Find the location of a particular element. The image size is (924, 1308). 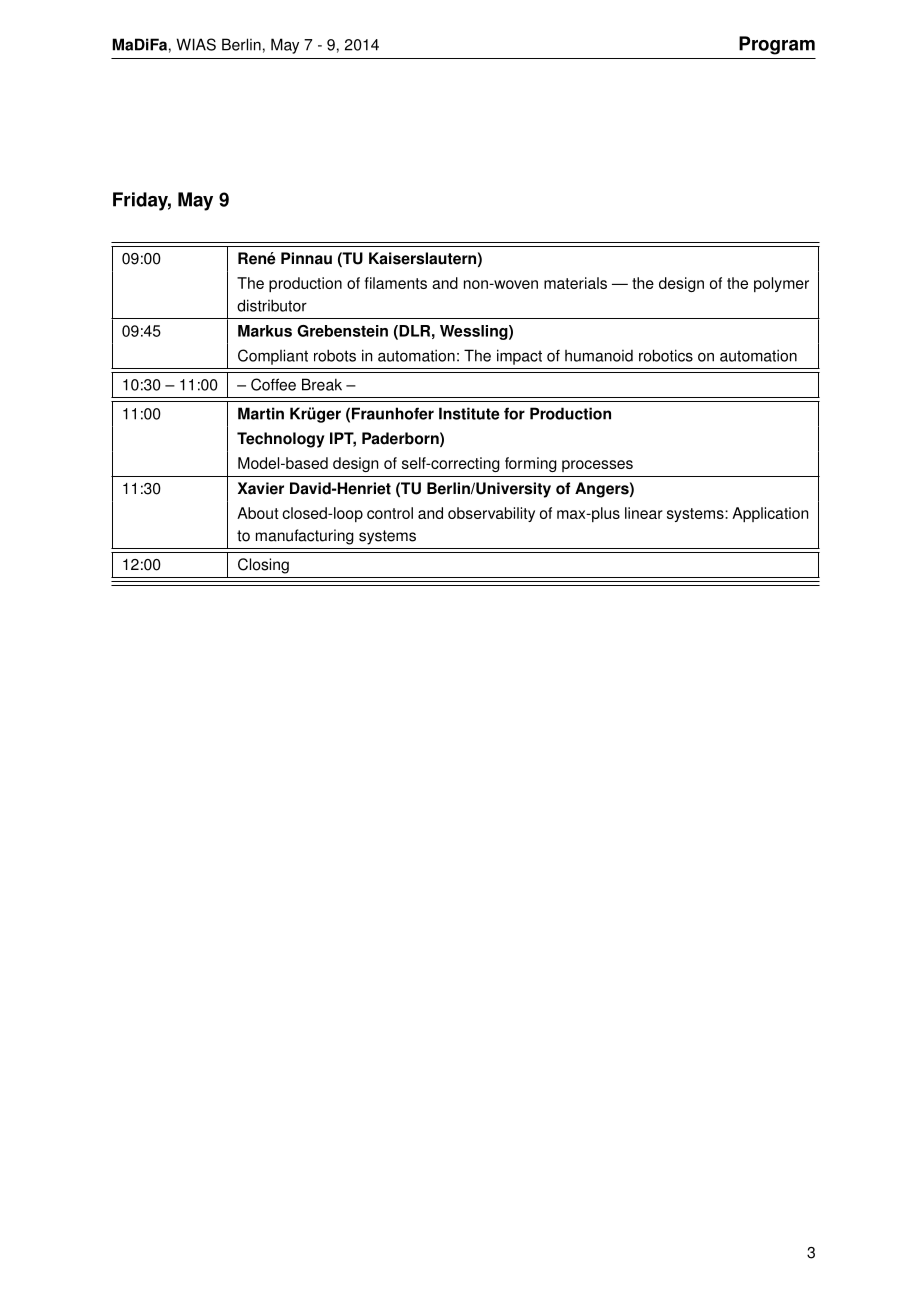

polymer is located at coordinates (781, 284).
